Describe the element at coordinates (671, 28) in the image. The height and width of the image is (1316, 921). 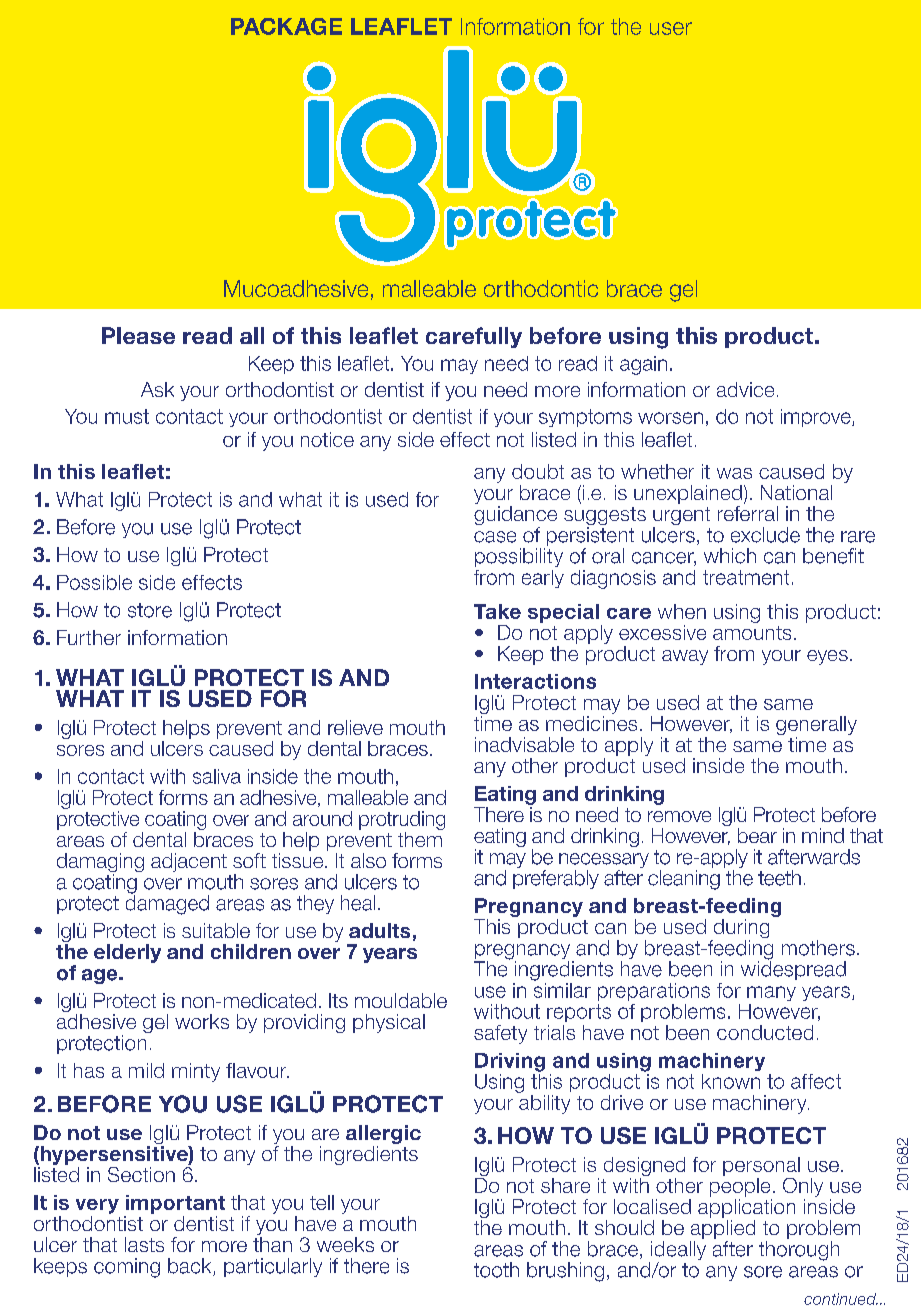
I see `user` at that location.
